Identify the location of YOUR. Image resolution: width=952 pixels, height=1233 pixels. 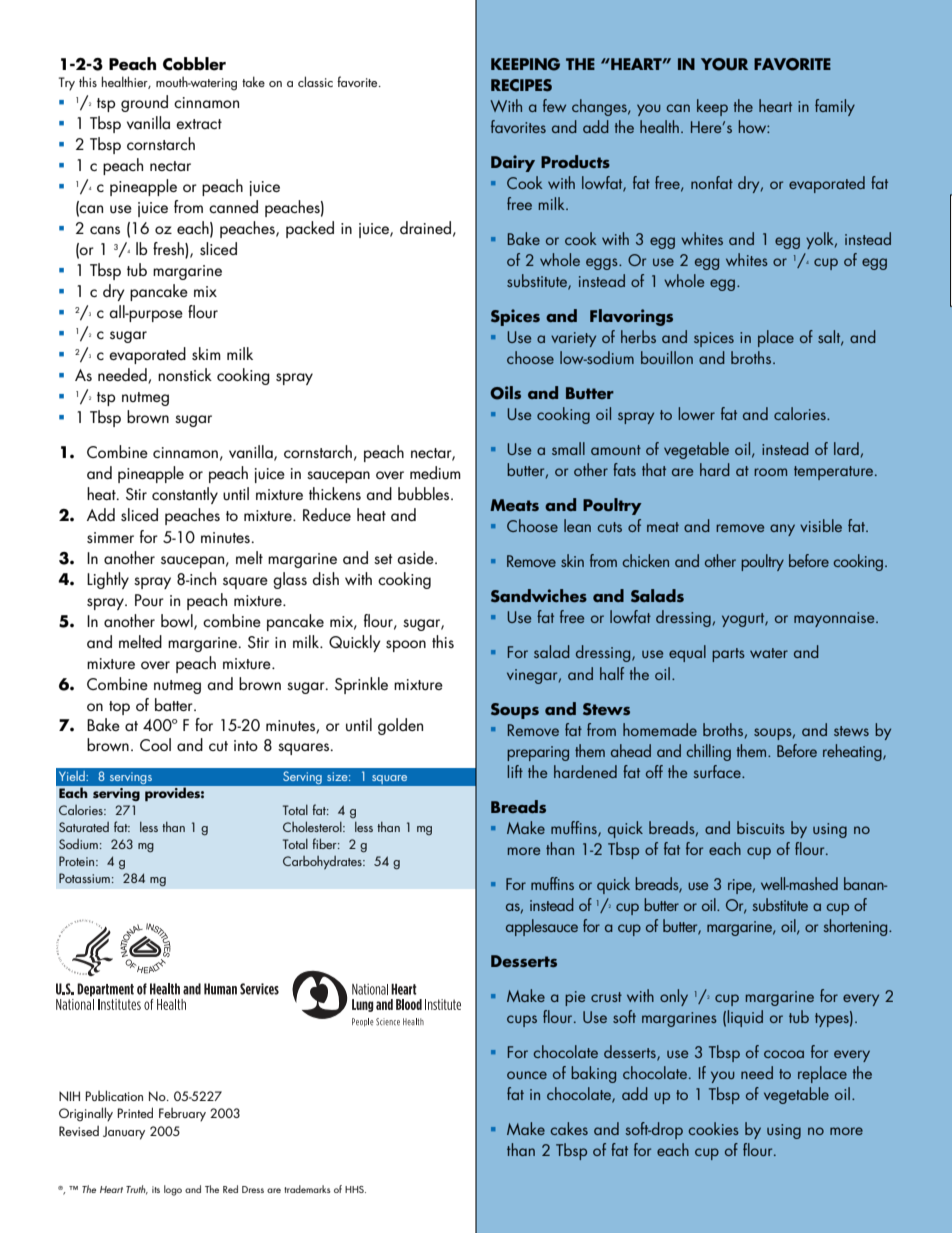
(724, 64).
